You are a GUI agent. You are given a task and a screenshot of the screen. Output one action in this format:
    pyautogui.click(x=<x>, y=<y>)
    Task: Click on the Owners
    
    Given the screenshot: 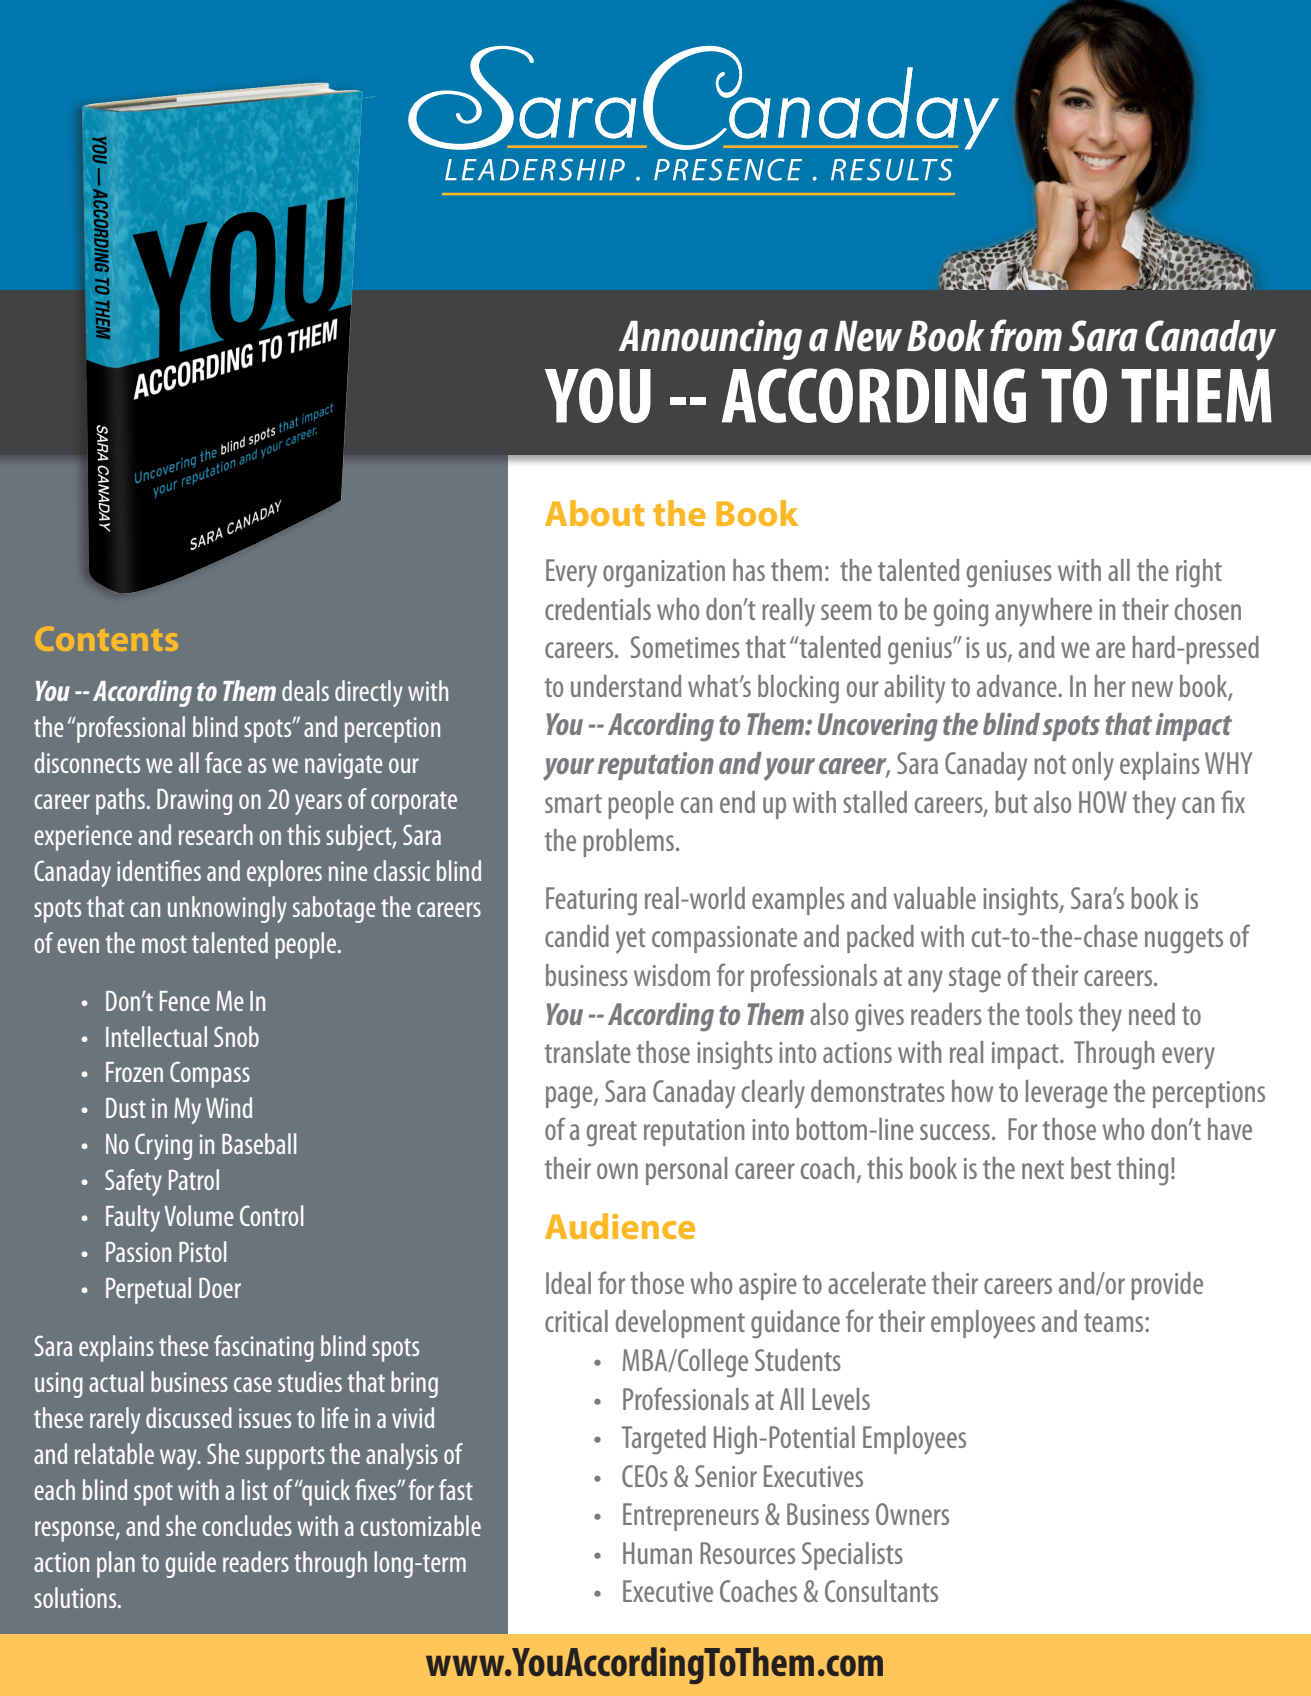 What is the action you would take?
    pyautogui.click(x=912, y=1514)
